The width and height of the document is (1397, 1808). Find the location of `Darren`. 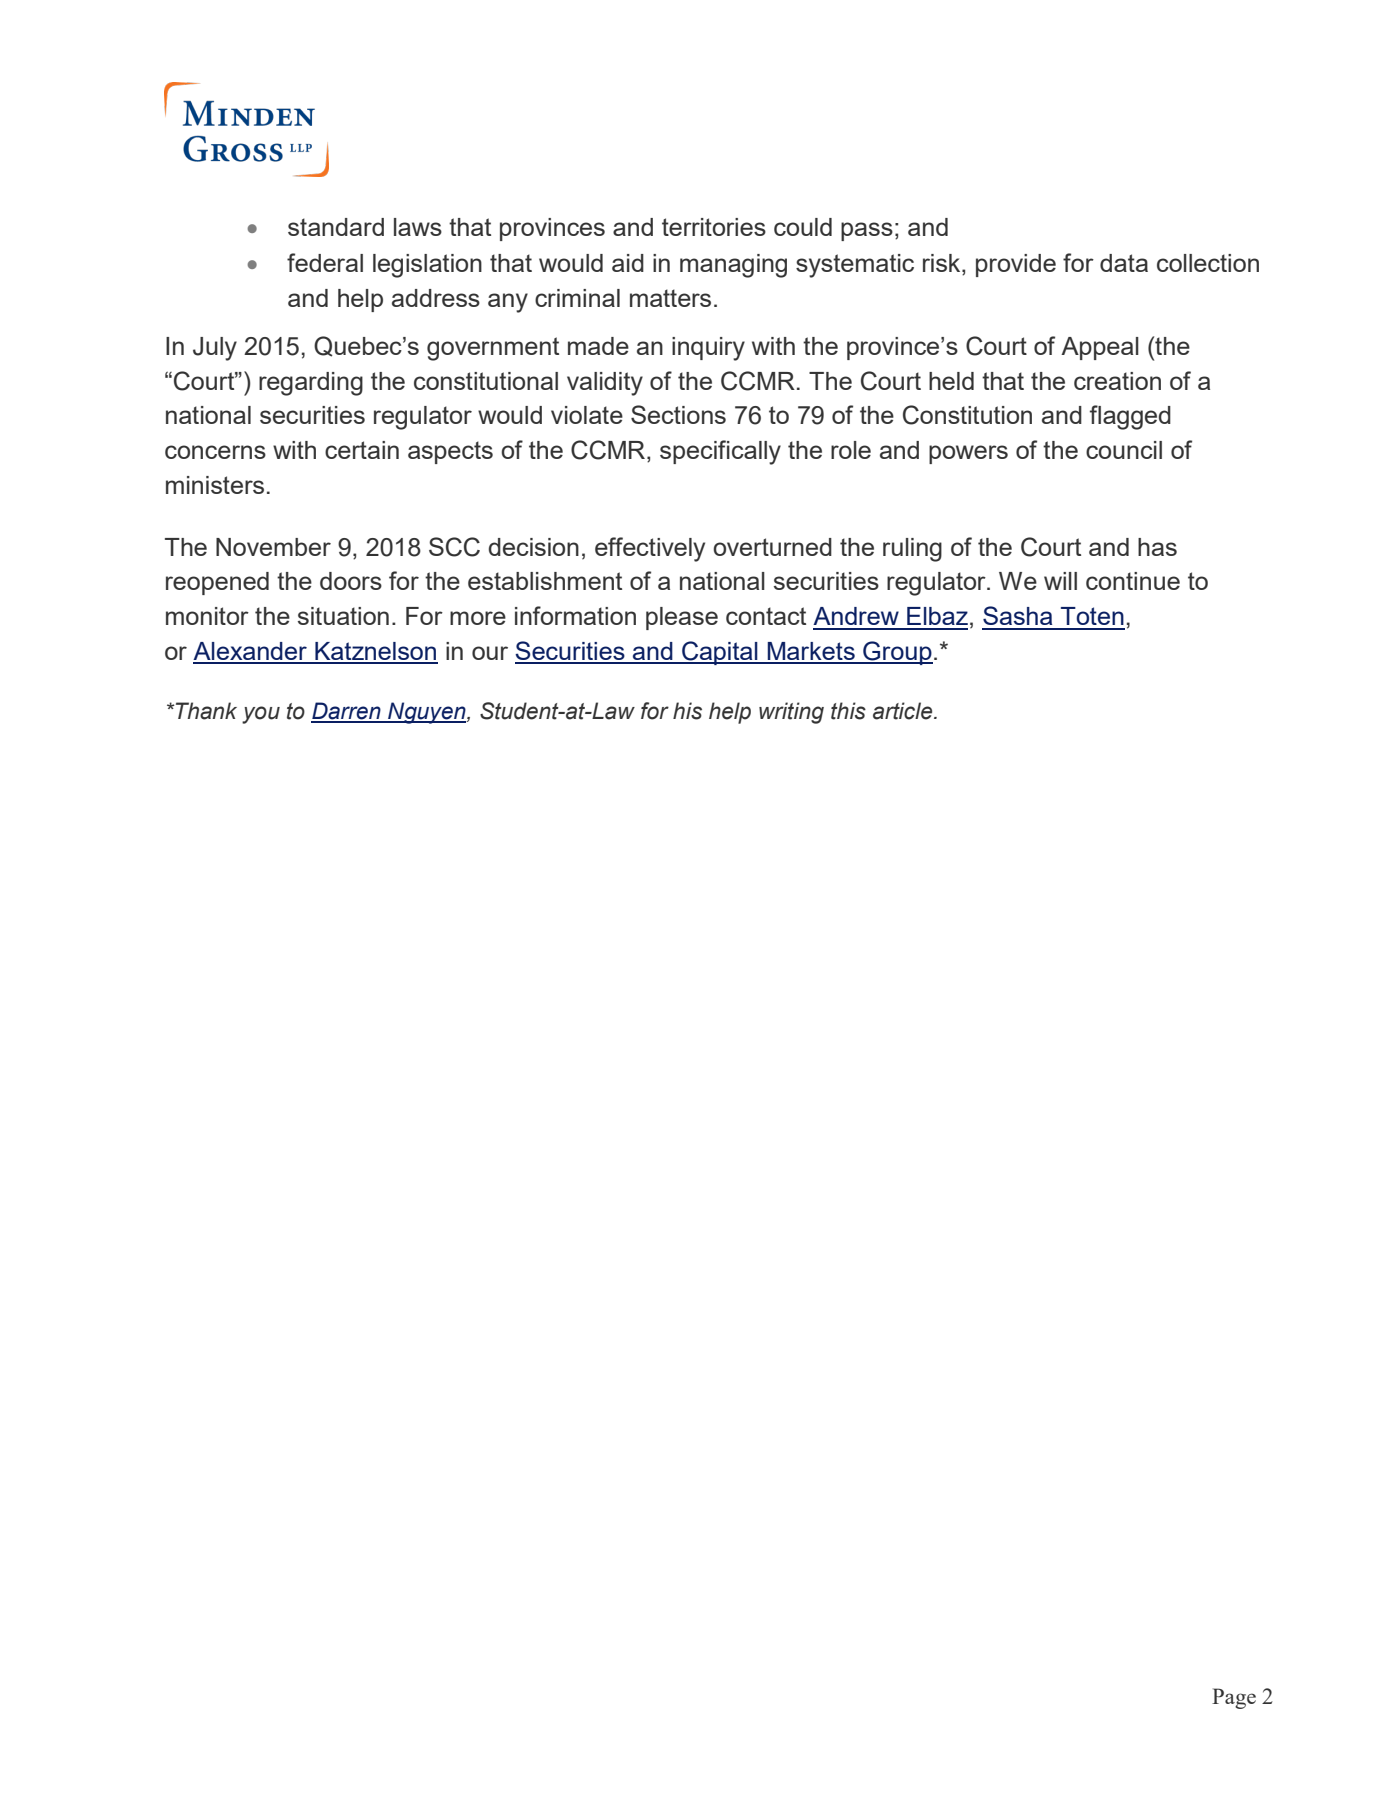

Darren is located at coordinates (347, 712).
